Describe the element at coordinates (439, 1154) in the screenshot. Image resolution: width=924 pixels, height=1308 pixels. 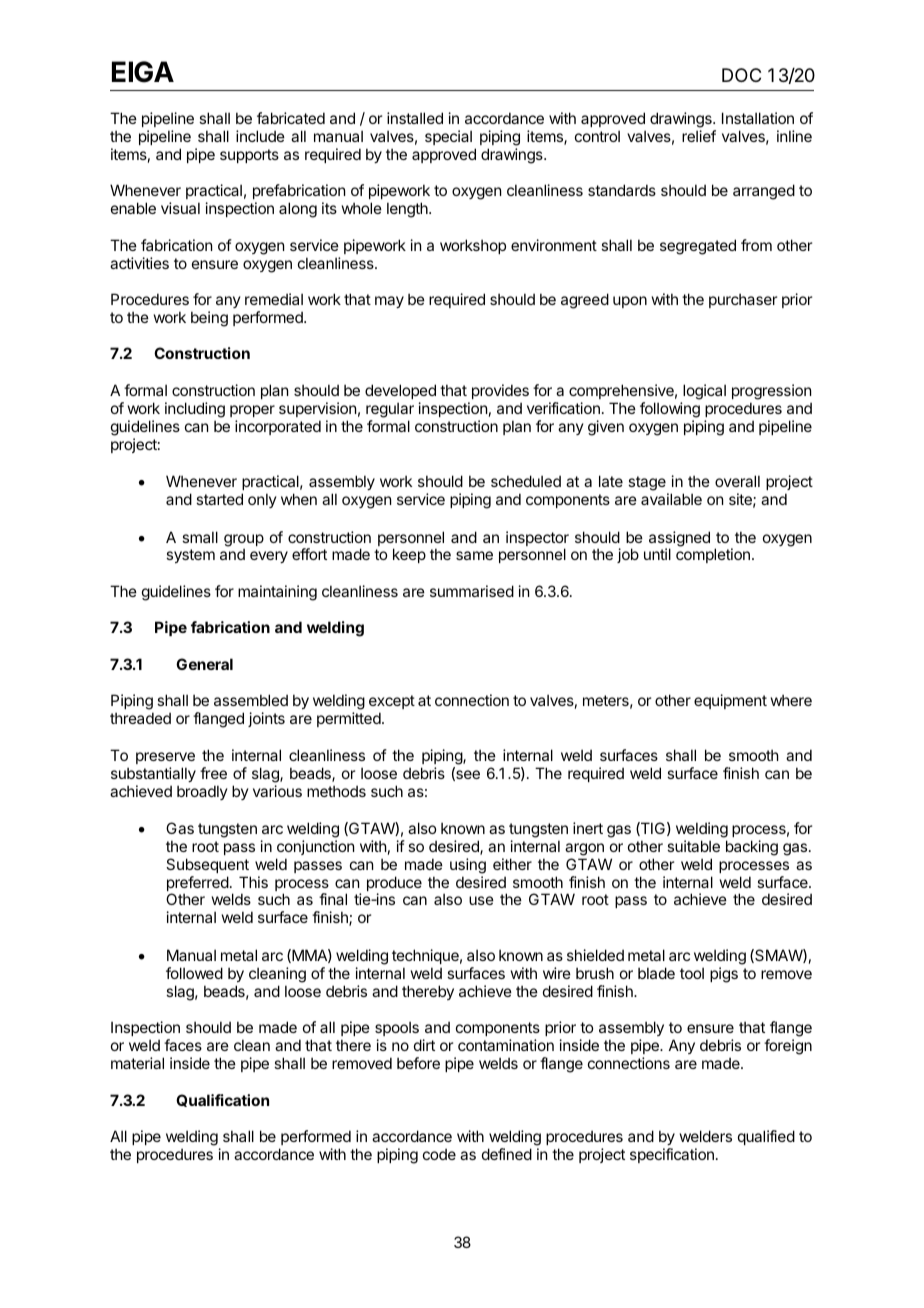
I see `code` at that location.
